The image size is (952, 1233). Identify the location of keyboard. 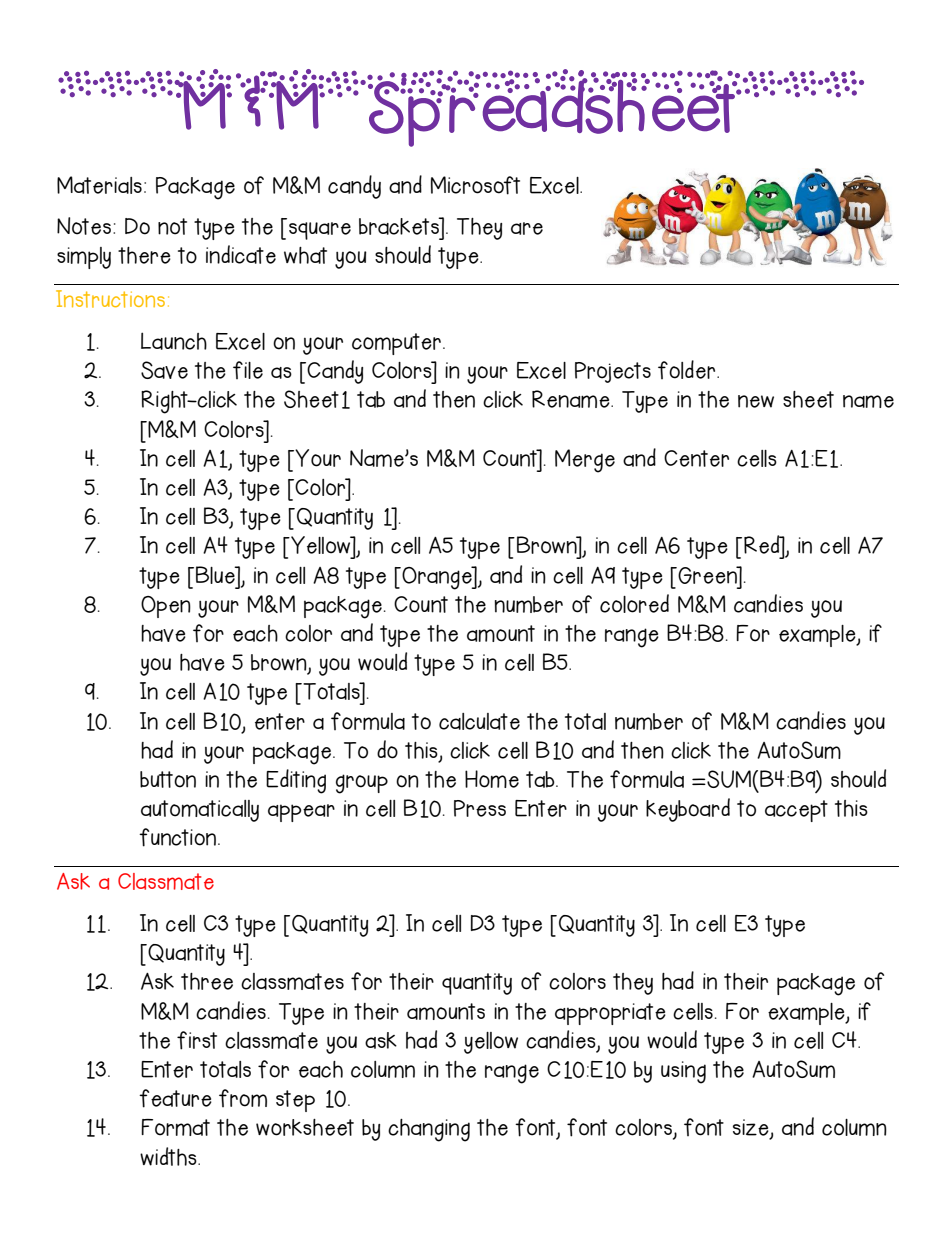
(688, 810).
